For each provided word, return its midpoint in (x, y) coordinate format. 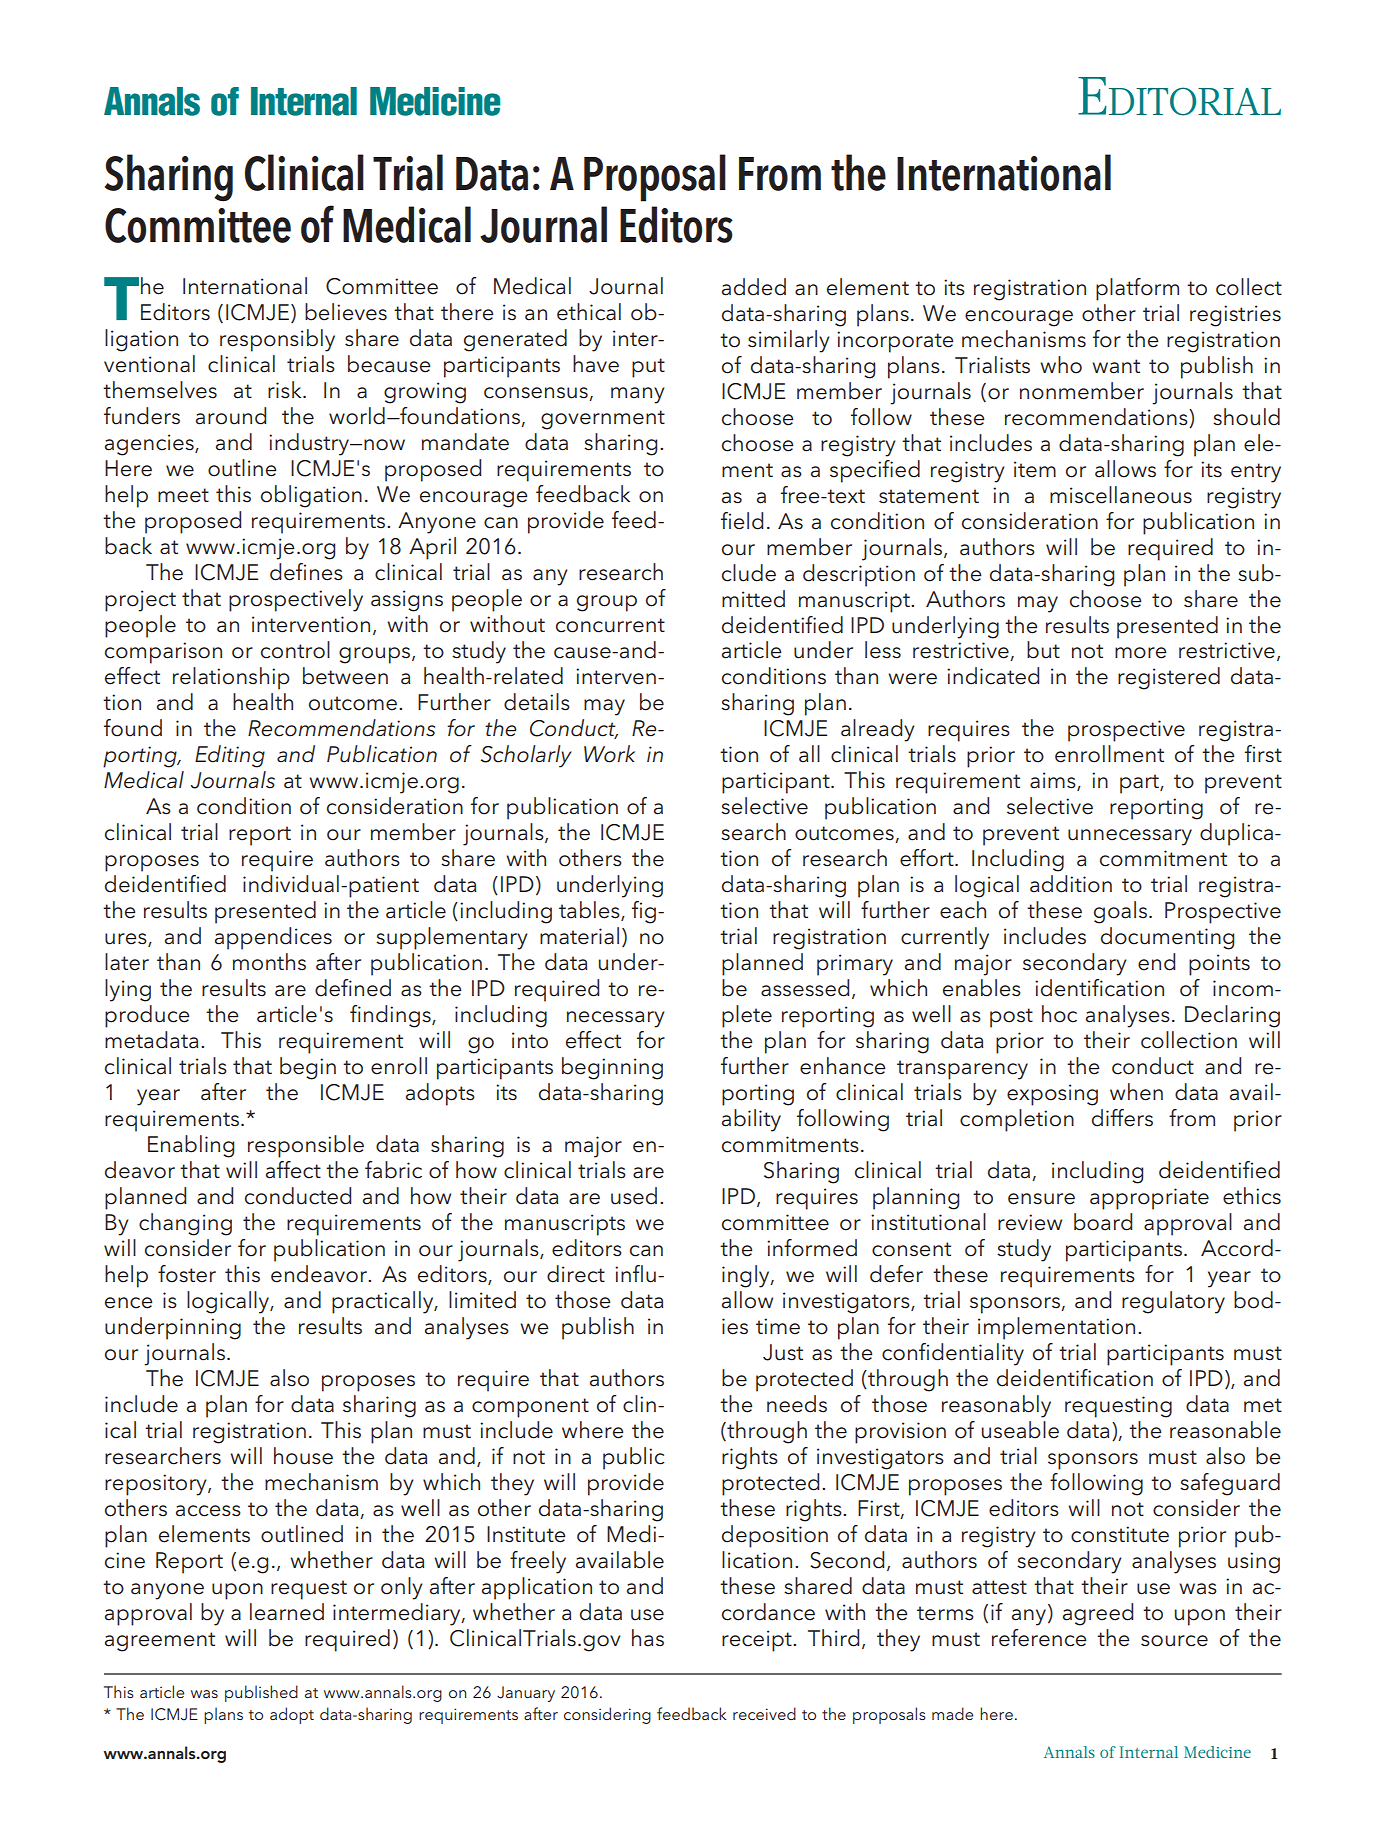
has (648, 1638)
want (1116, 366)
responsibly (277, 340)
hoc (1059, 1014)
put (648, 368)
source (1174, 1641)
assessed (805, 988)
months (269, 962)
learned (287, 1612)
